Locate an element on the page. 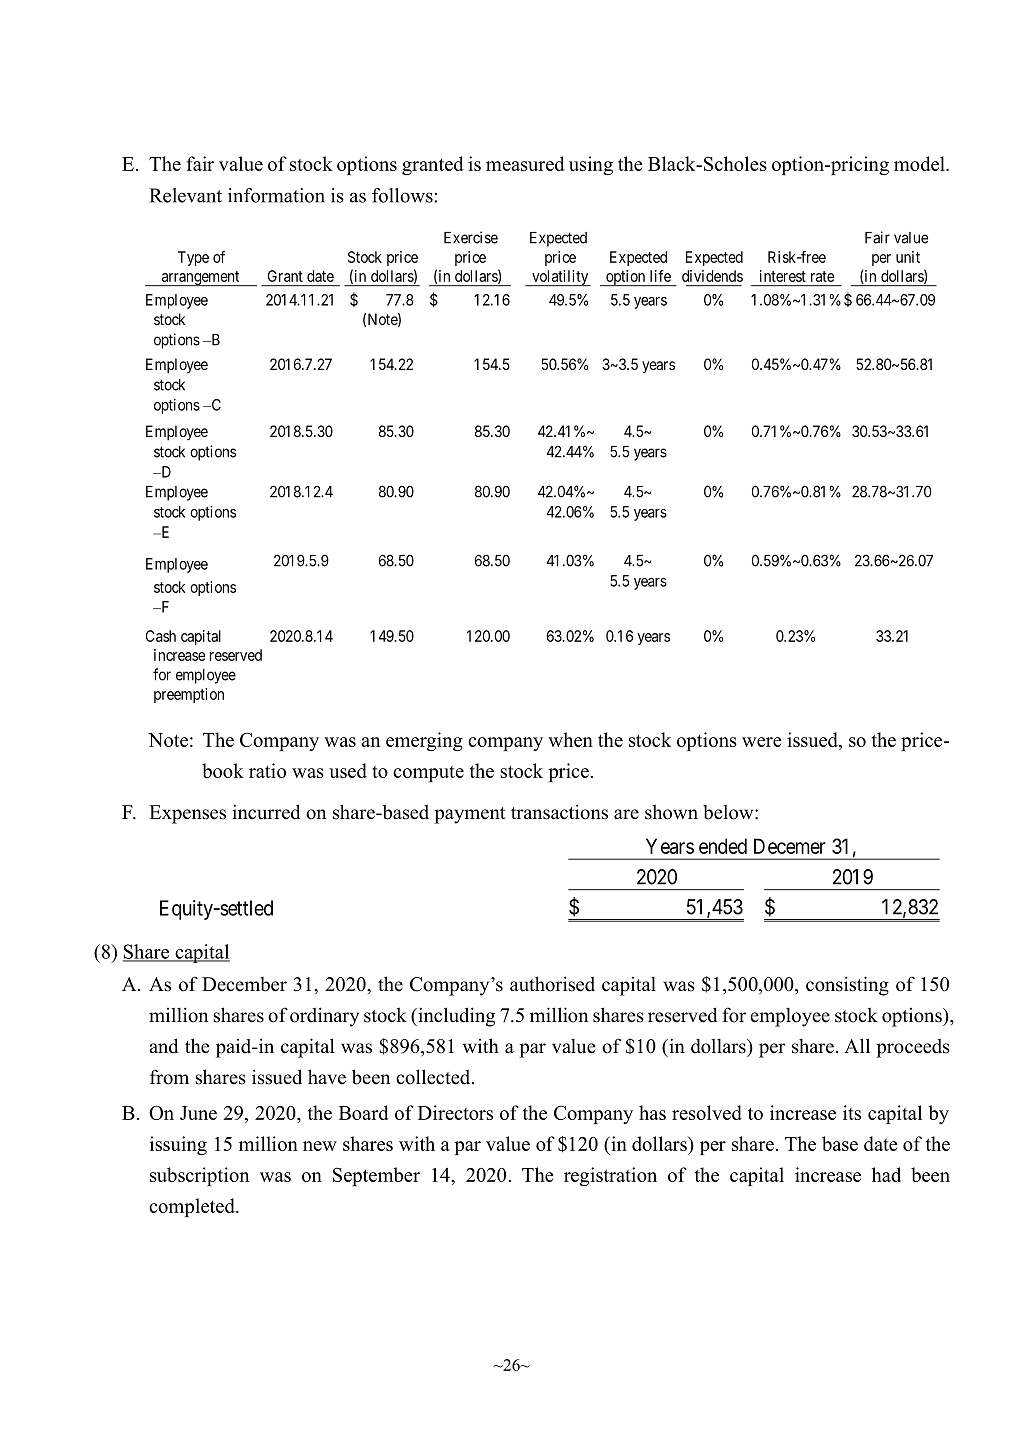 Image resolution: width=1023 pixels, height=1447 pixels. measured is located at coordinates (525, 163).
